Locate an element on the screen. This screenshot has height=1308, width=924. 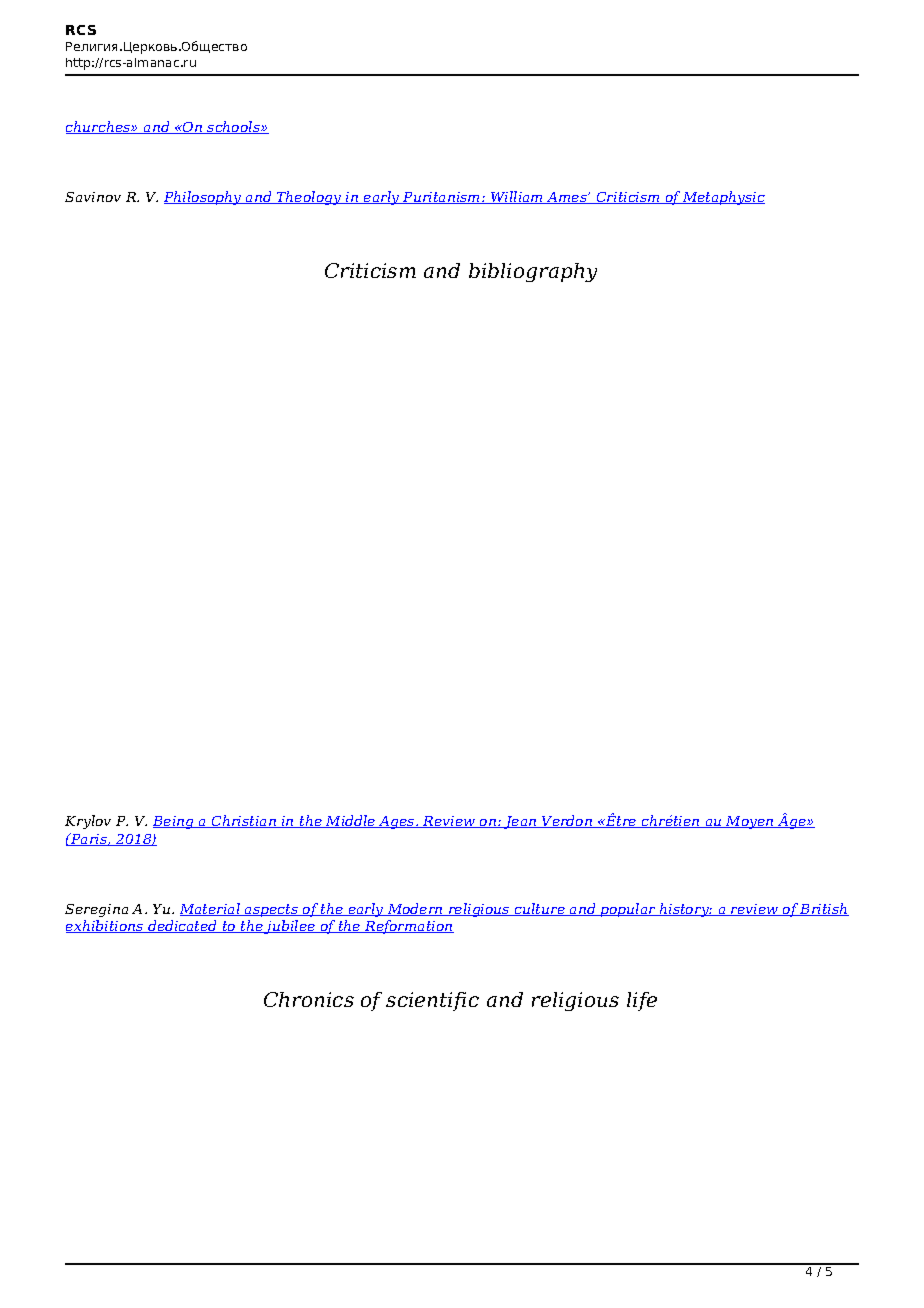
Ames is located at coordinates (567, 198).
